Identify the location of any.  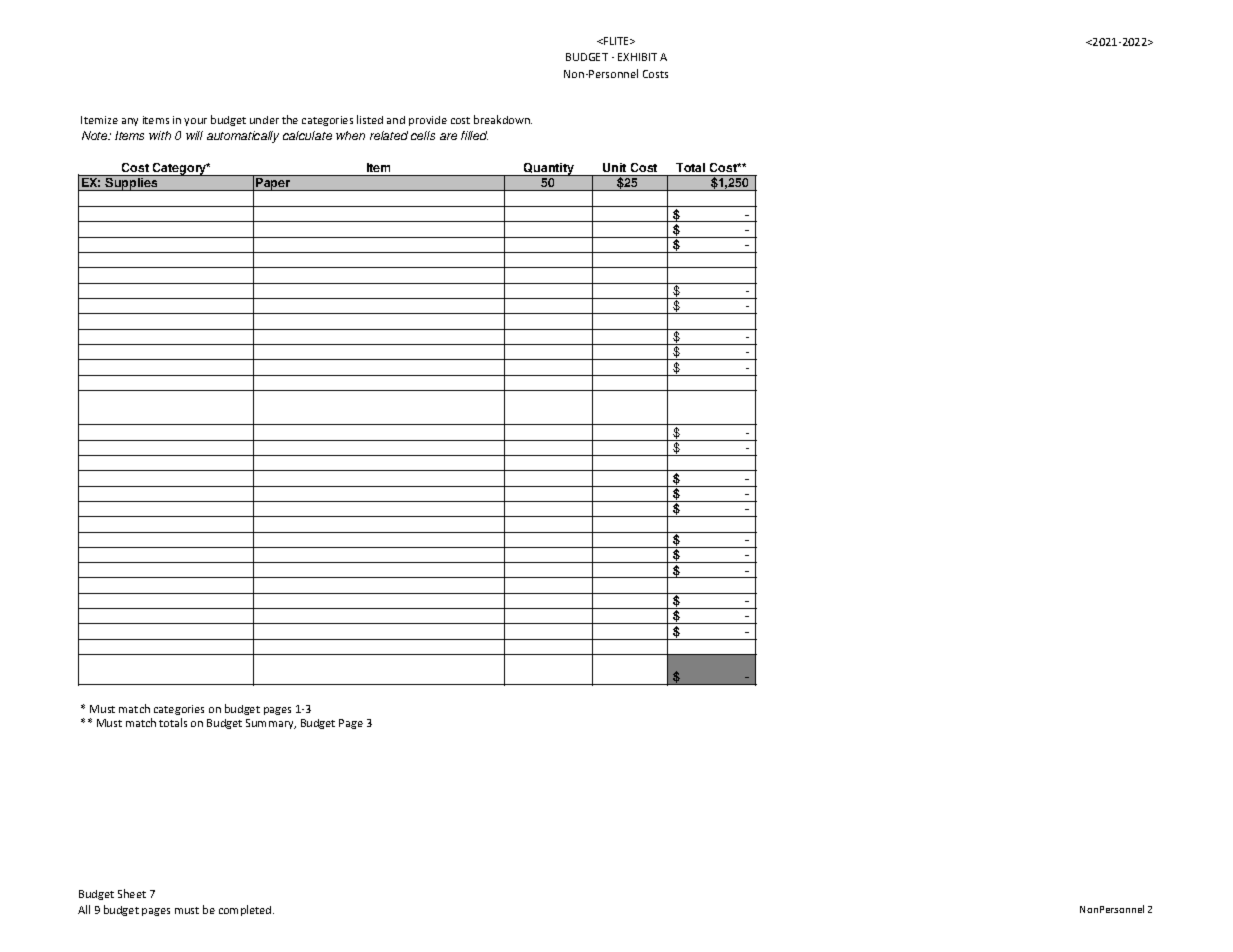
(130, 122).
